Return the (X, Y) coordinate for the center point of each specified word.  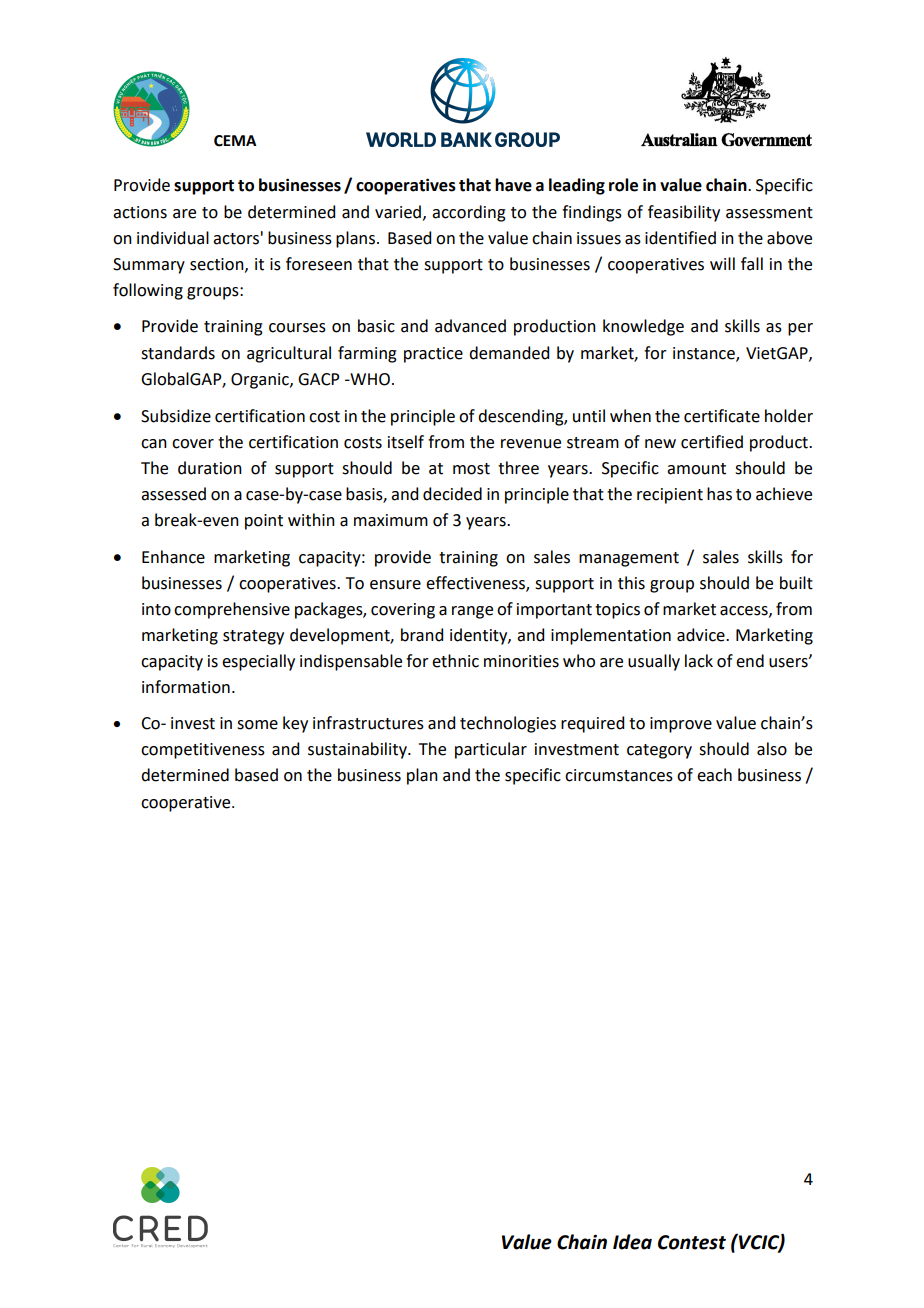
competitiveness (203, 751)
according (469, 213)
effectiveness (476, 583)
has (719, 494)
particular (491, 750)
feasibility (684, 213)
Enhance (173, 557)
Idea (632, 1242)
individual (173, 238)
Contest (692, 1242)
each (714, 775)
